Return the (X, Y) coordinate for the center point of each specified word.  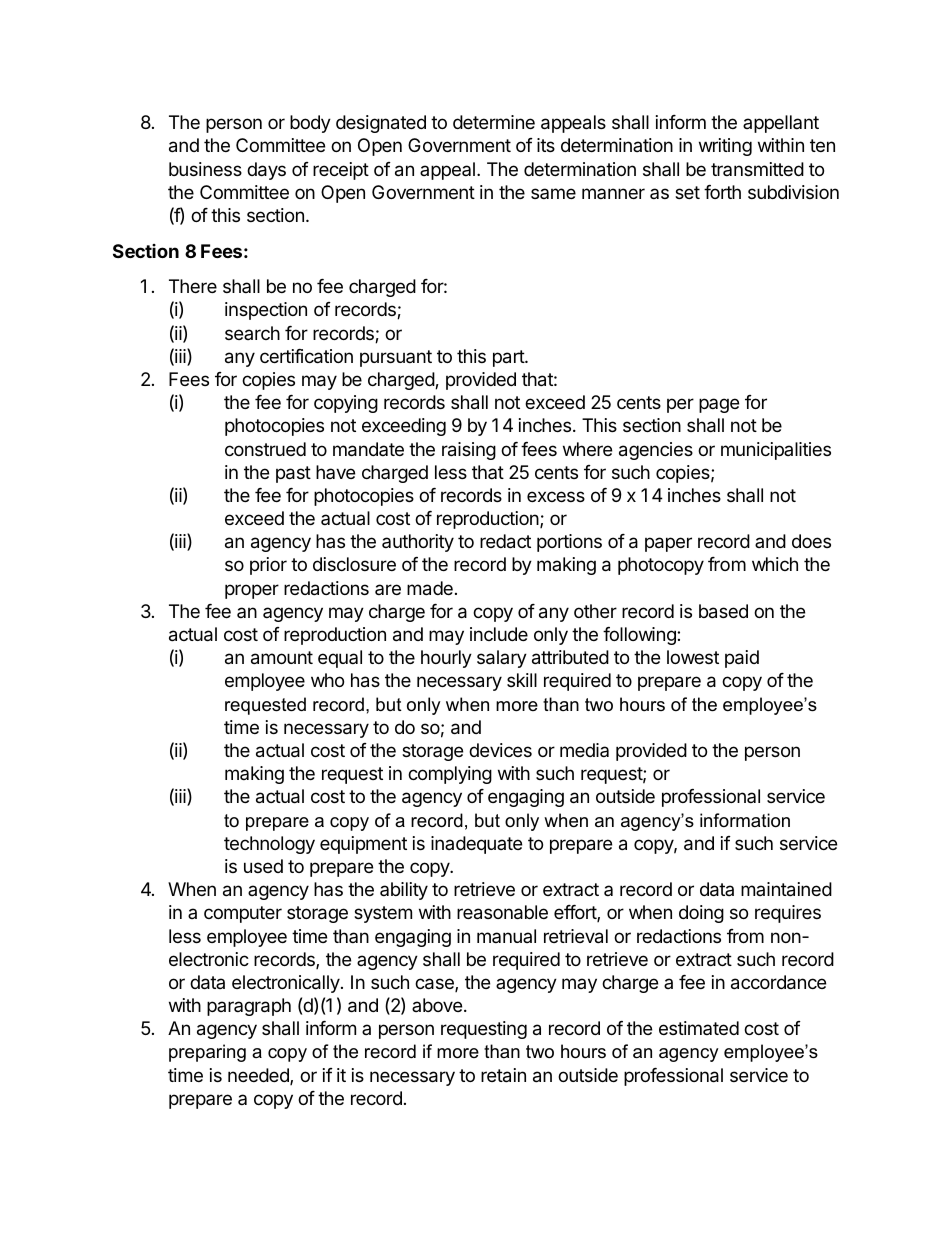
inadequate (476, 845)
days (266, 171)
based (723, 611)
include (499, 634)
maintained (786, 889)
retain (503, 1075)
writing (725, 147)
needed (259, 1076)
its (546, 145)
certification (306, 356)
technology (269, 845)
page (719, 405)
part (509, 358)
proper (252, 591)
